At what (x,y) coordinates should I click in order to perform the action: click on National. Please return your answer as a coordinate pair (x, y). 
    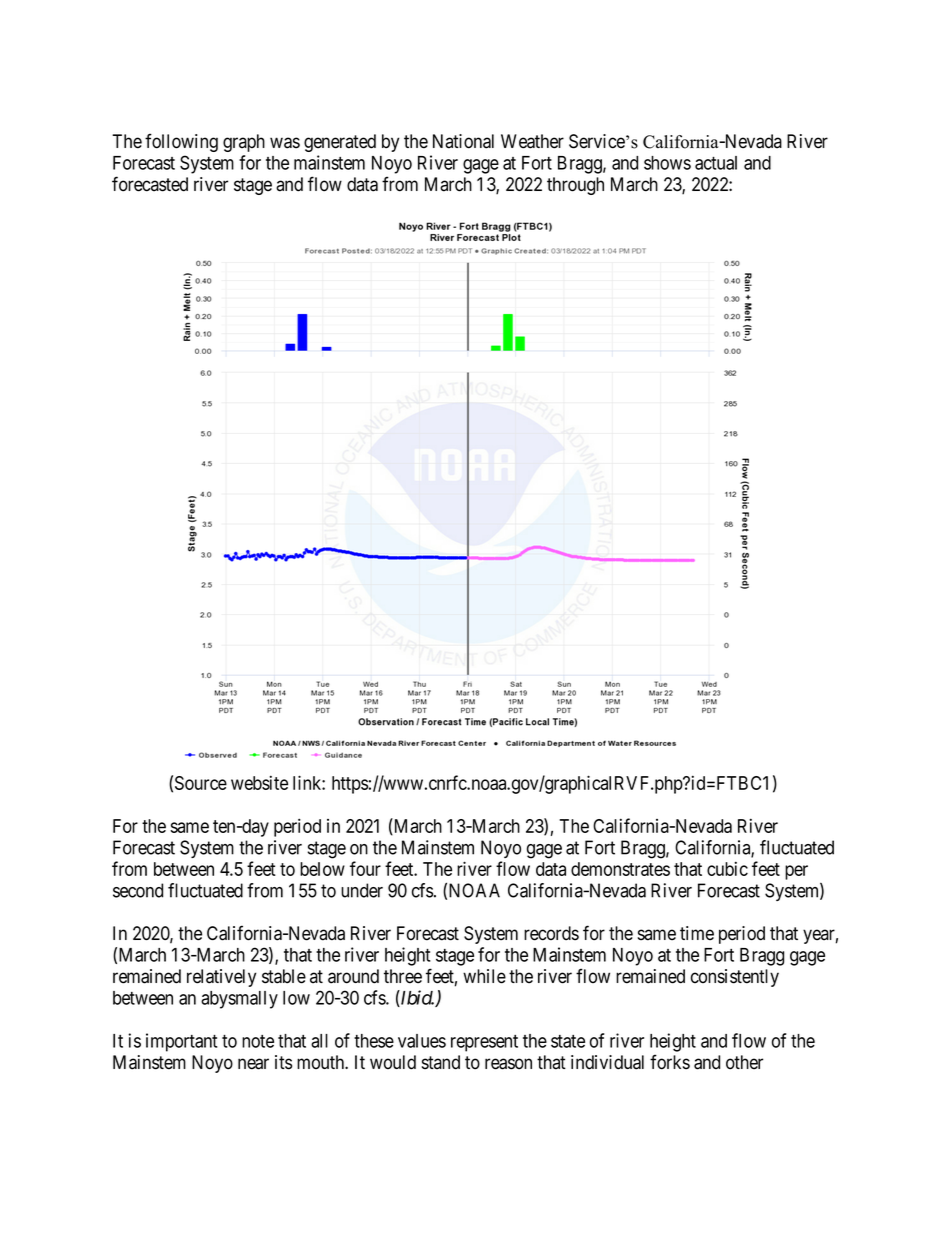
    Looking at the image, I should click on (463, 141).
